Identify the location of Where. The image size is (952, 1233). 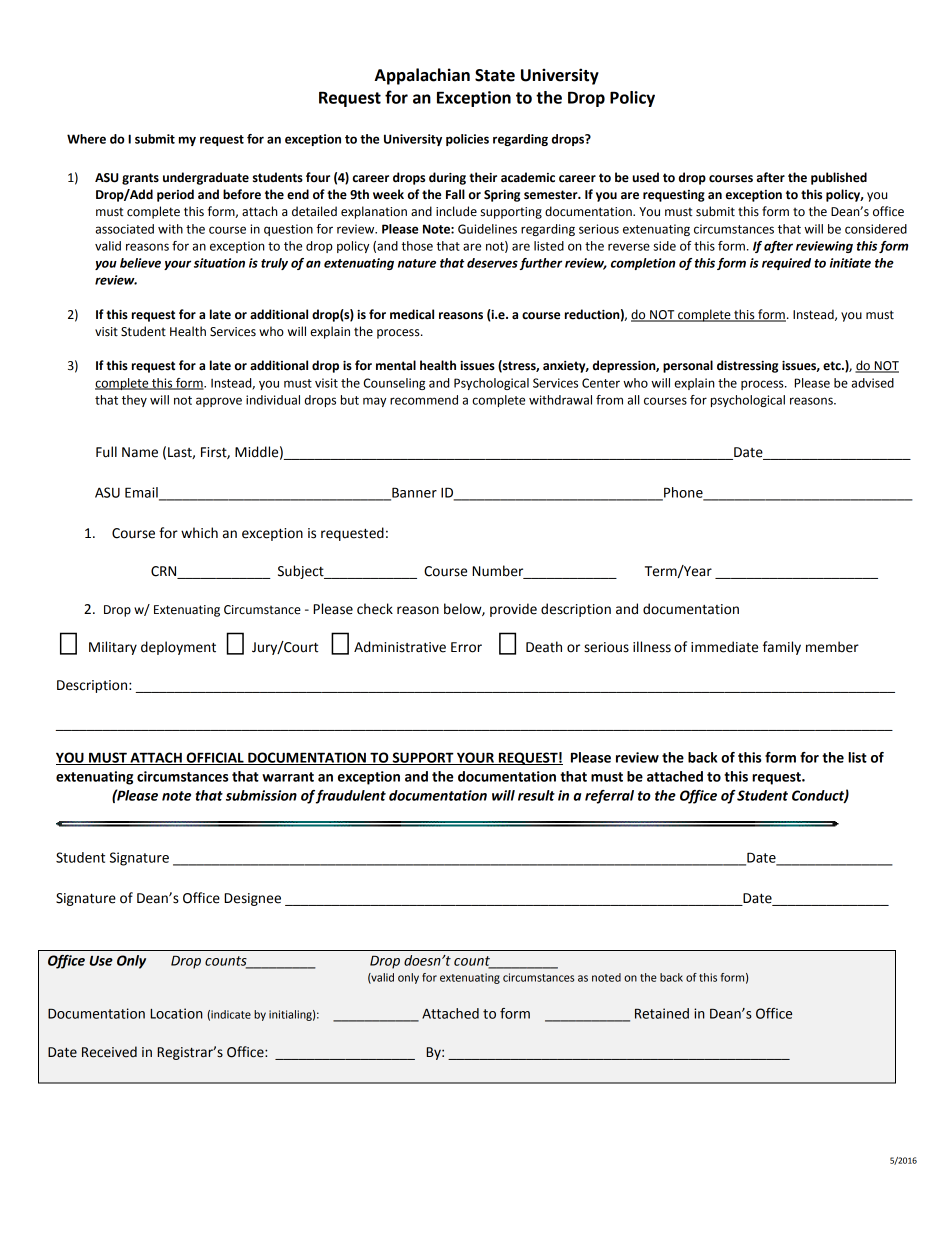
(86, 139).
